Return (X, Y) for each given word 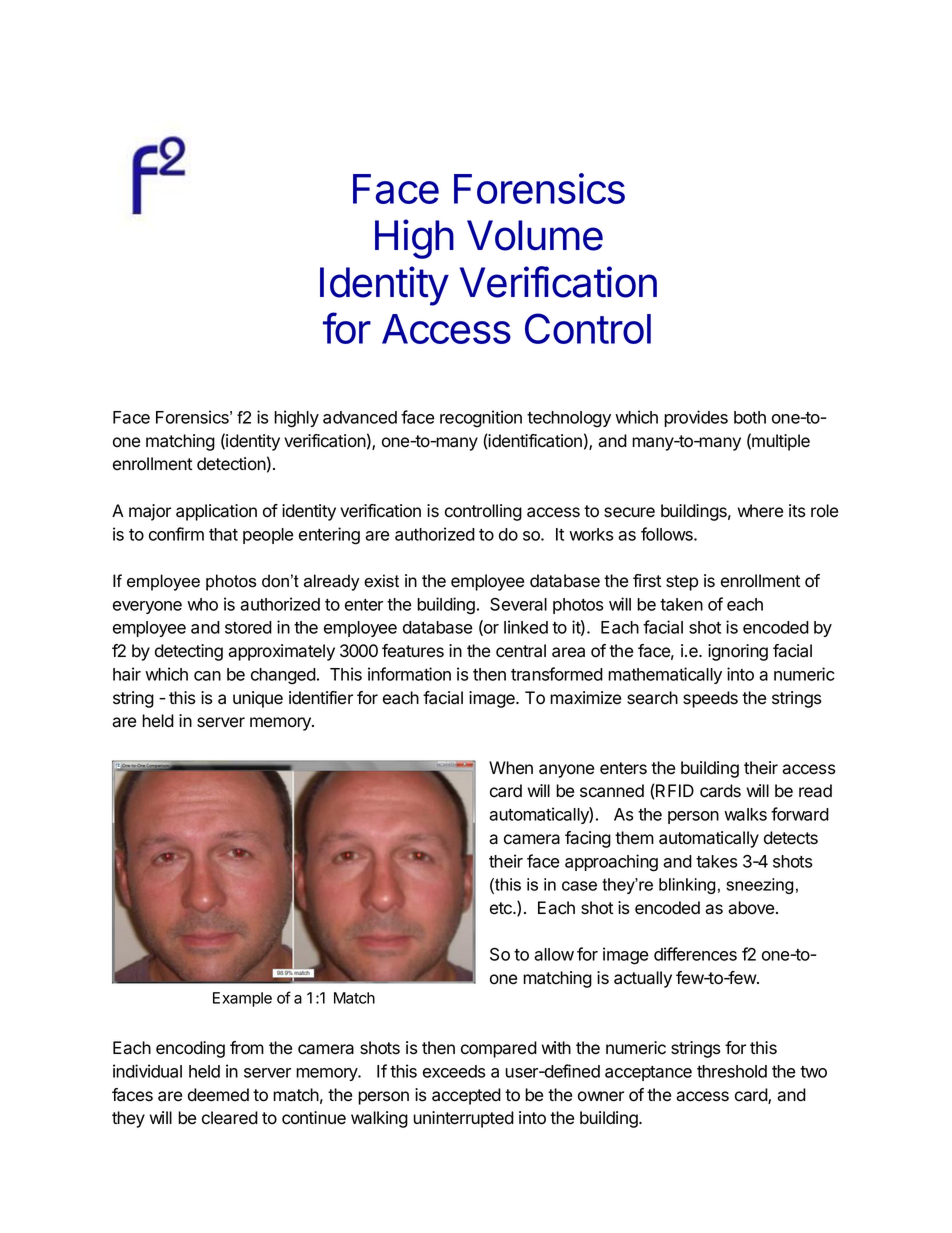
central (521, 651)
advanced (360, 417)
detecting (189, 652)
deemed (218, 1095)
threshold (732, 1071)
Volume (535, 235)
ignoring (738, 652)
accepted (466, 1096)
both (750, 417)
